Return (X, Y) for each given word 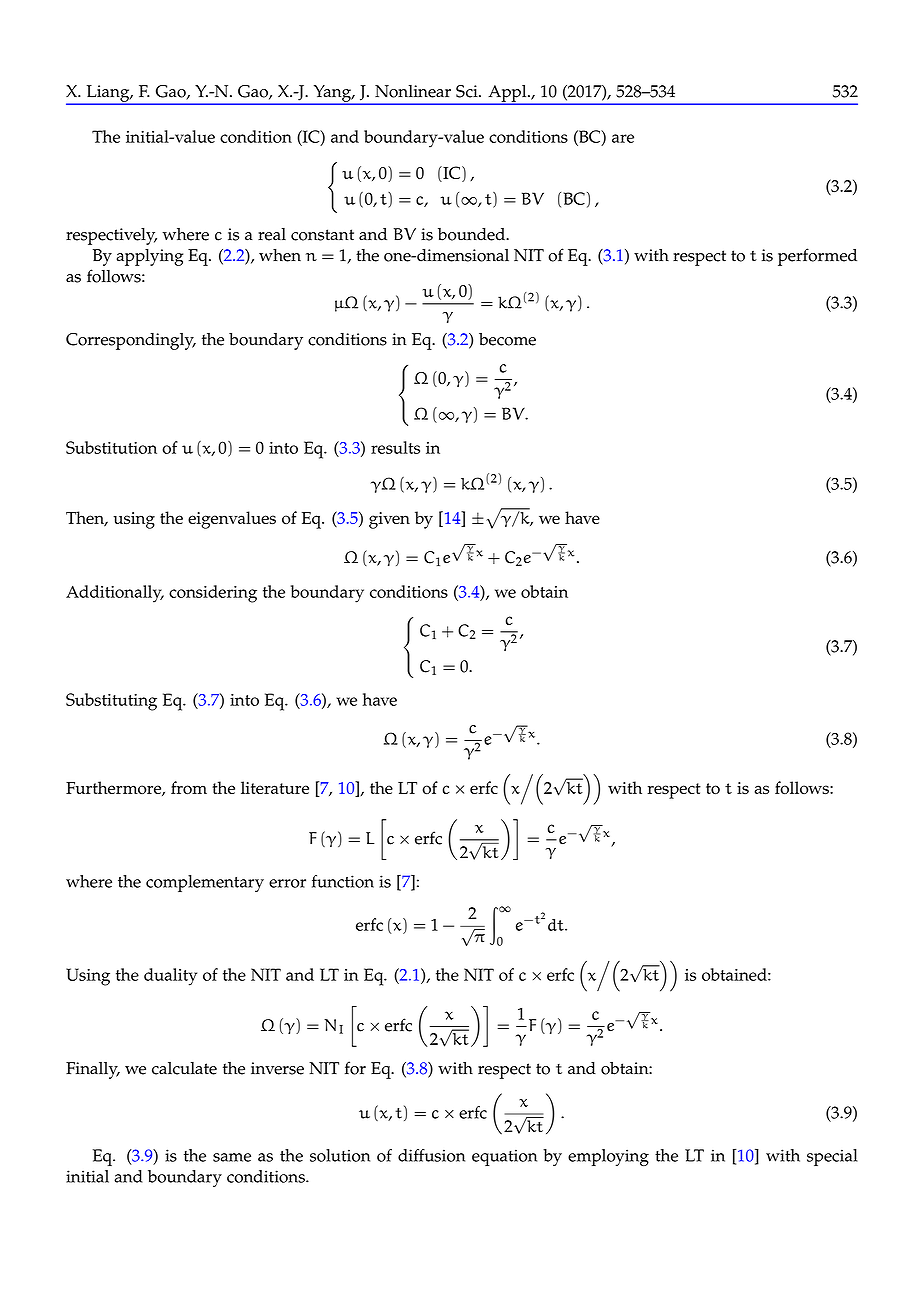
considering (213, 594)
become (507, 339)
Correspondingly (131, 341)
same (232, 1157)
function (343, 881)
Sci (468, 91)
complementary (205, 883)
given (389, 520)
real (272, 234)
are (623, 138)
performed (817, 257)
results (395, 447)
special (832, 1157)
